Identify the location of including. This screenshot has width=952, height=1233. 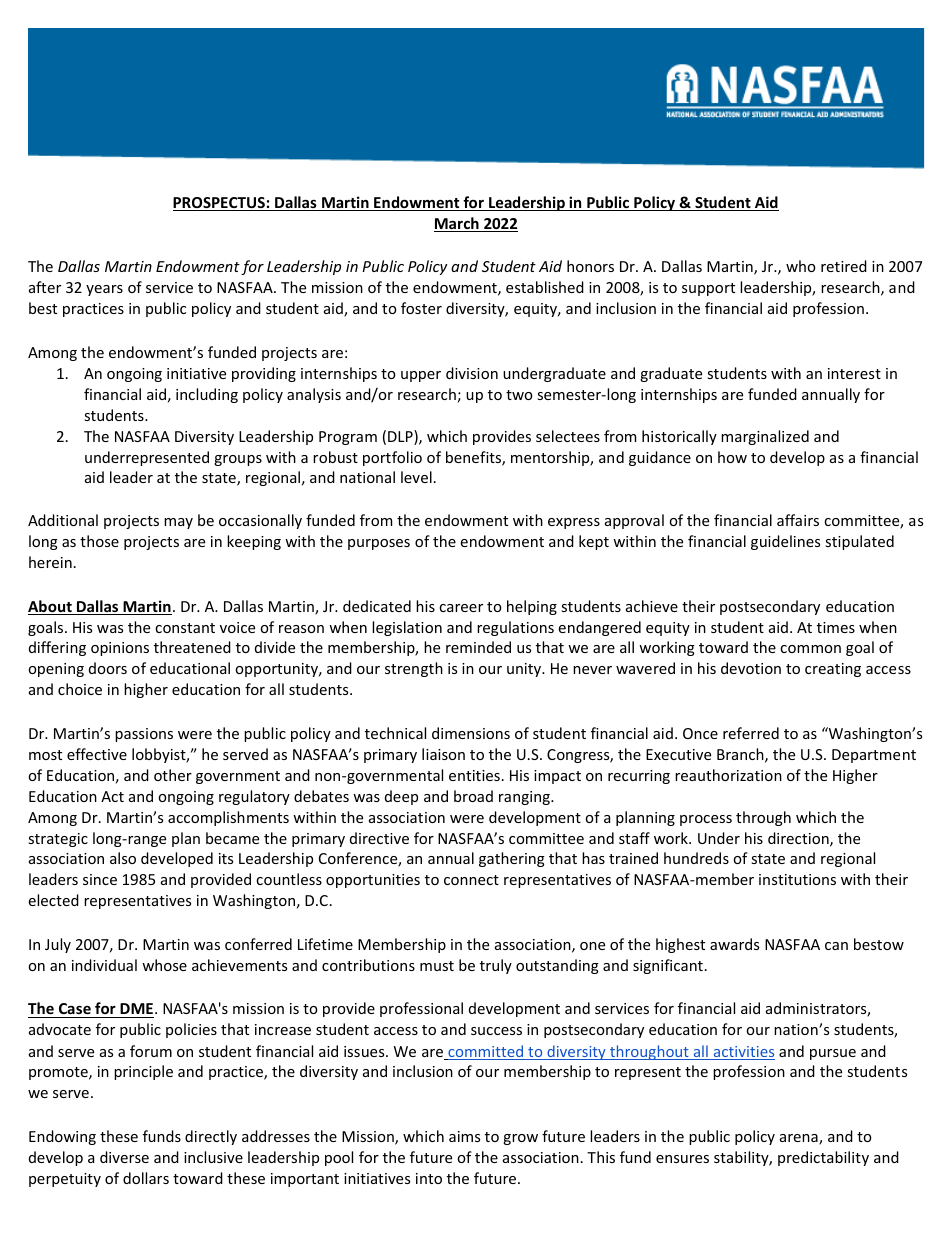
(207, 395).
